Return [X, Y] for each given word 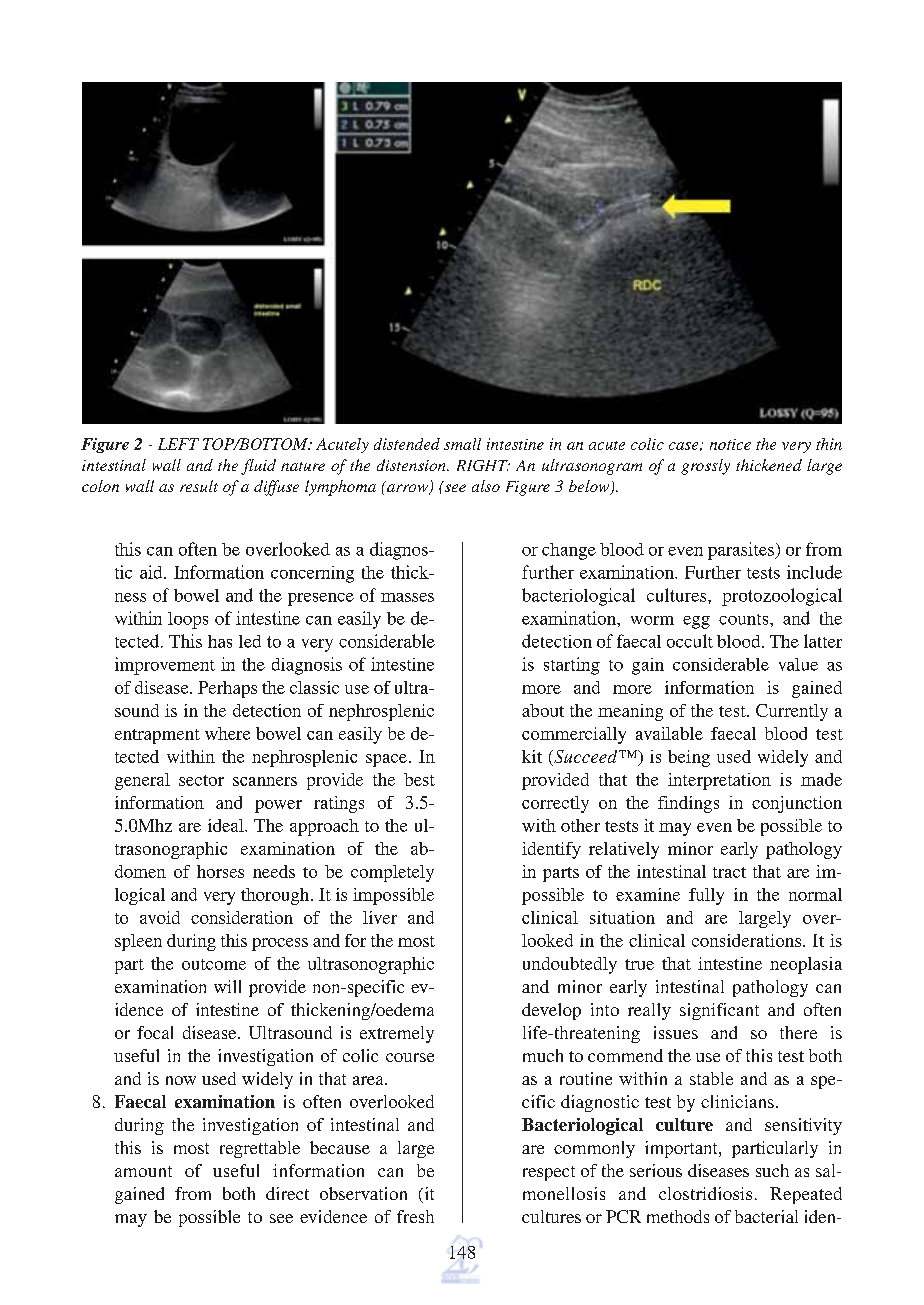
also [486, 486]
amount [143, 1171]
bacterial [766, 1216]
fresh [415, 1216]
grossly [705, 467]
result [199, 486]
